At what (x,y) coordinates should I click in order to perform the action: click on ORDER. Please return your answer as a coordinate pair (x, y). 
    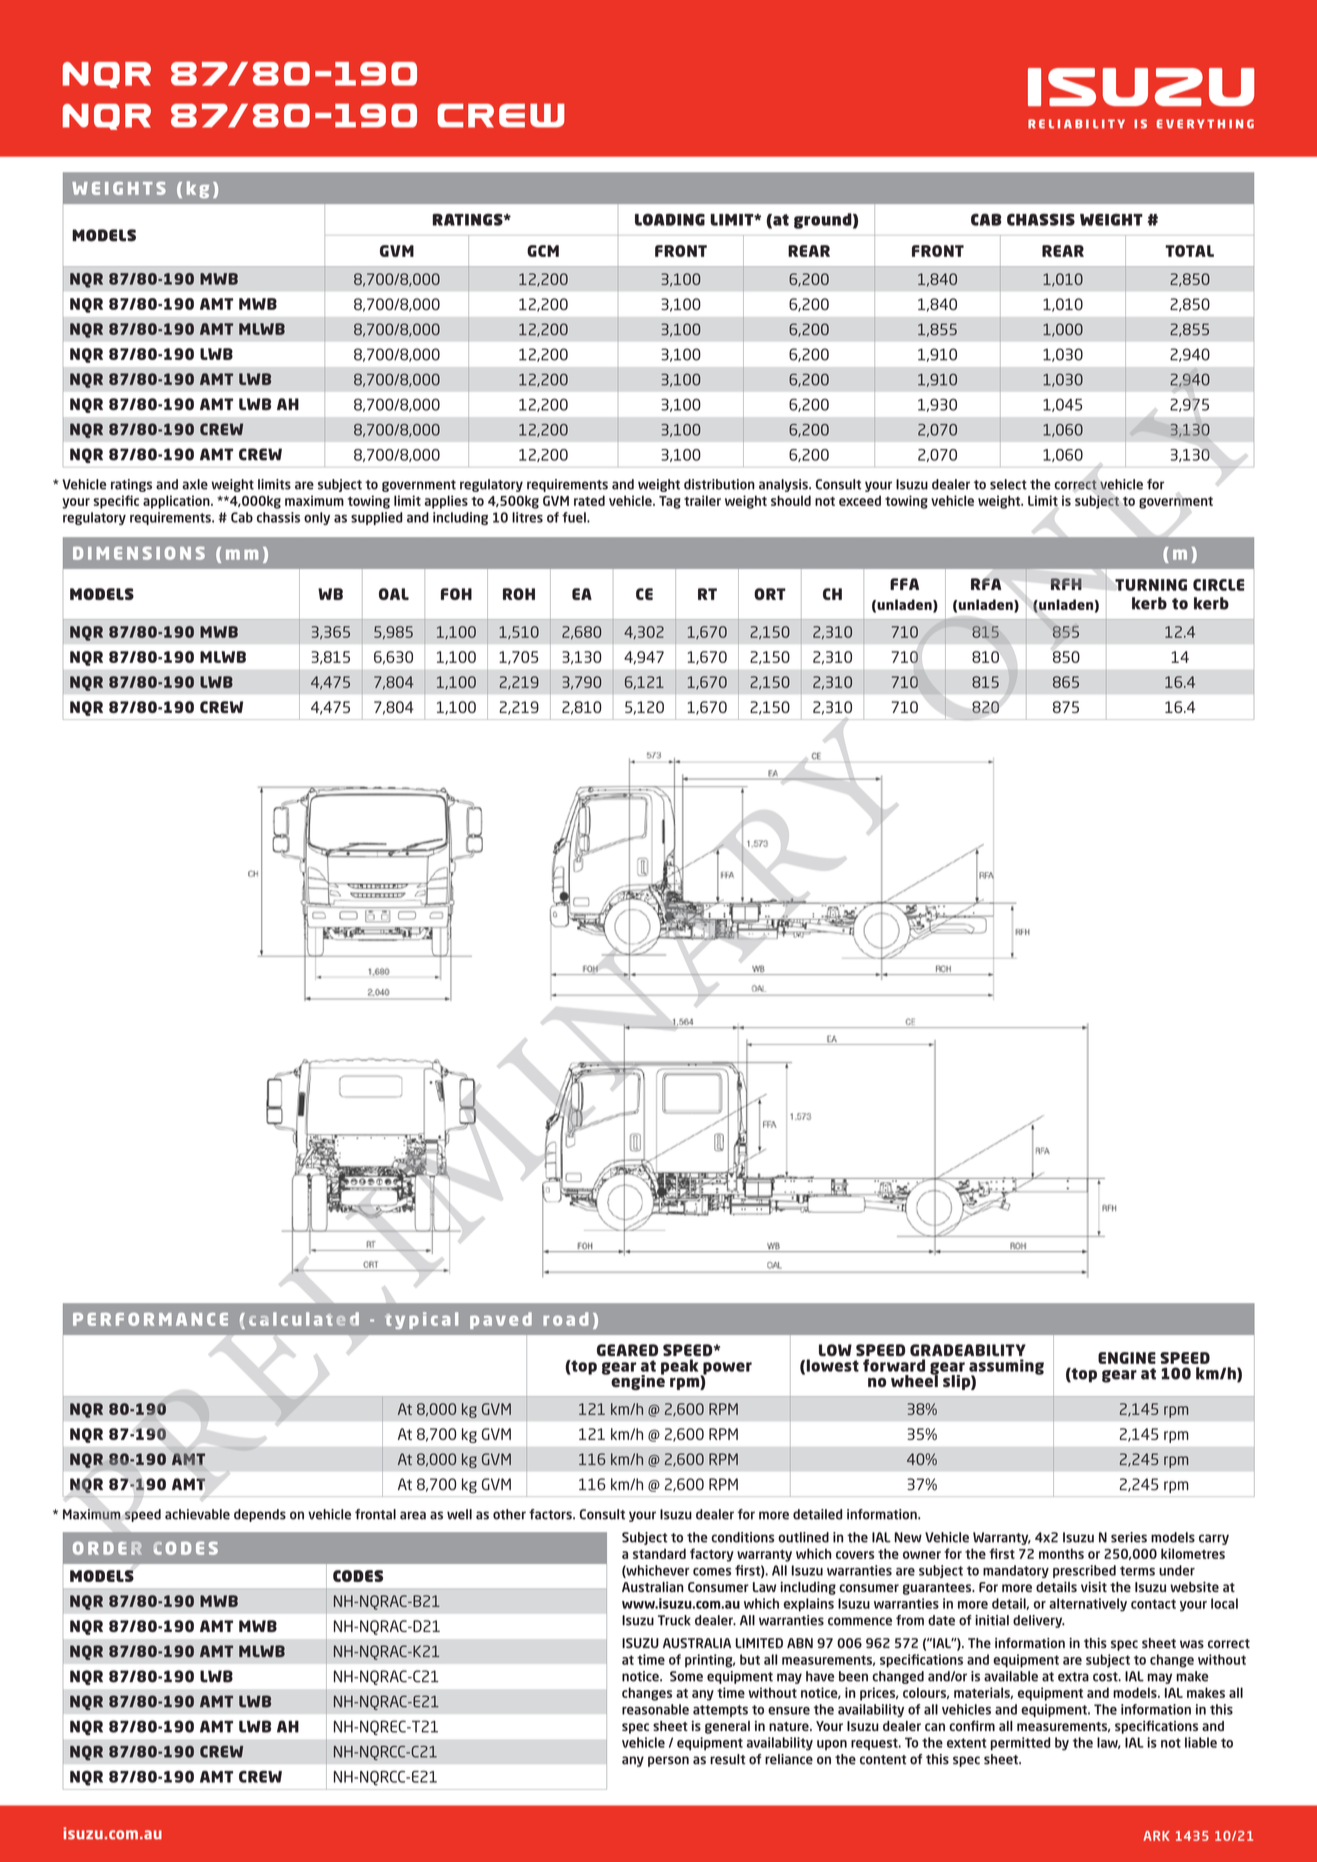
    Looking at the image, I should click on (107, 1548).
